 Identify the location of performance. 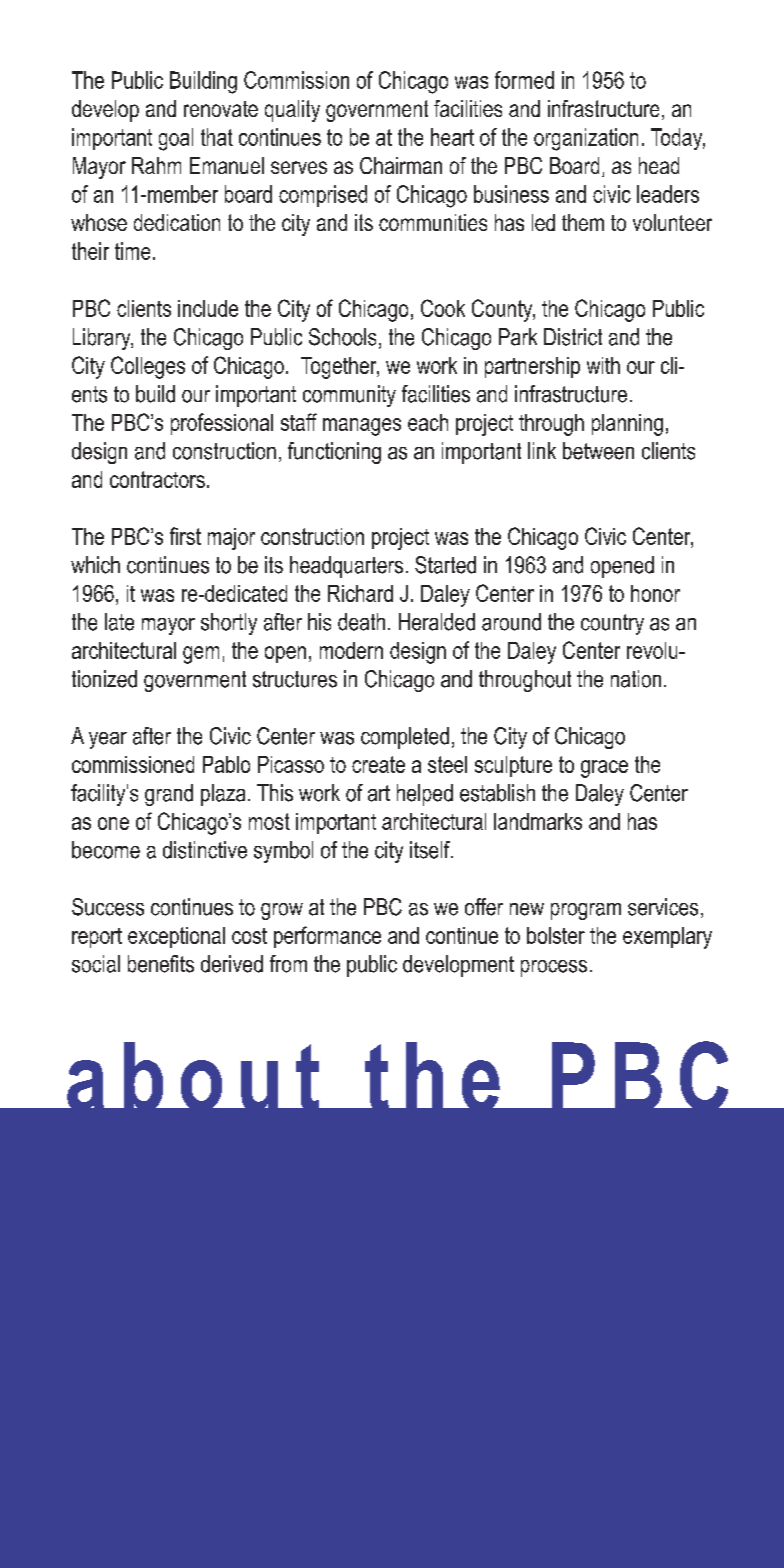
(327, 937).
